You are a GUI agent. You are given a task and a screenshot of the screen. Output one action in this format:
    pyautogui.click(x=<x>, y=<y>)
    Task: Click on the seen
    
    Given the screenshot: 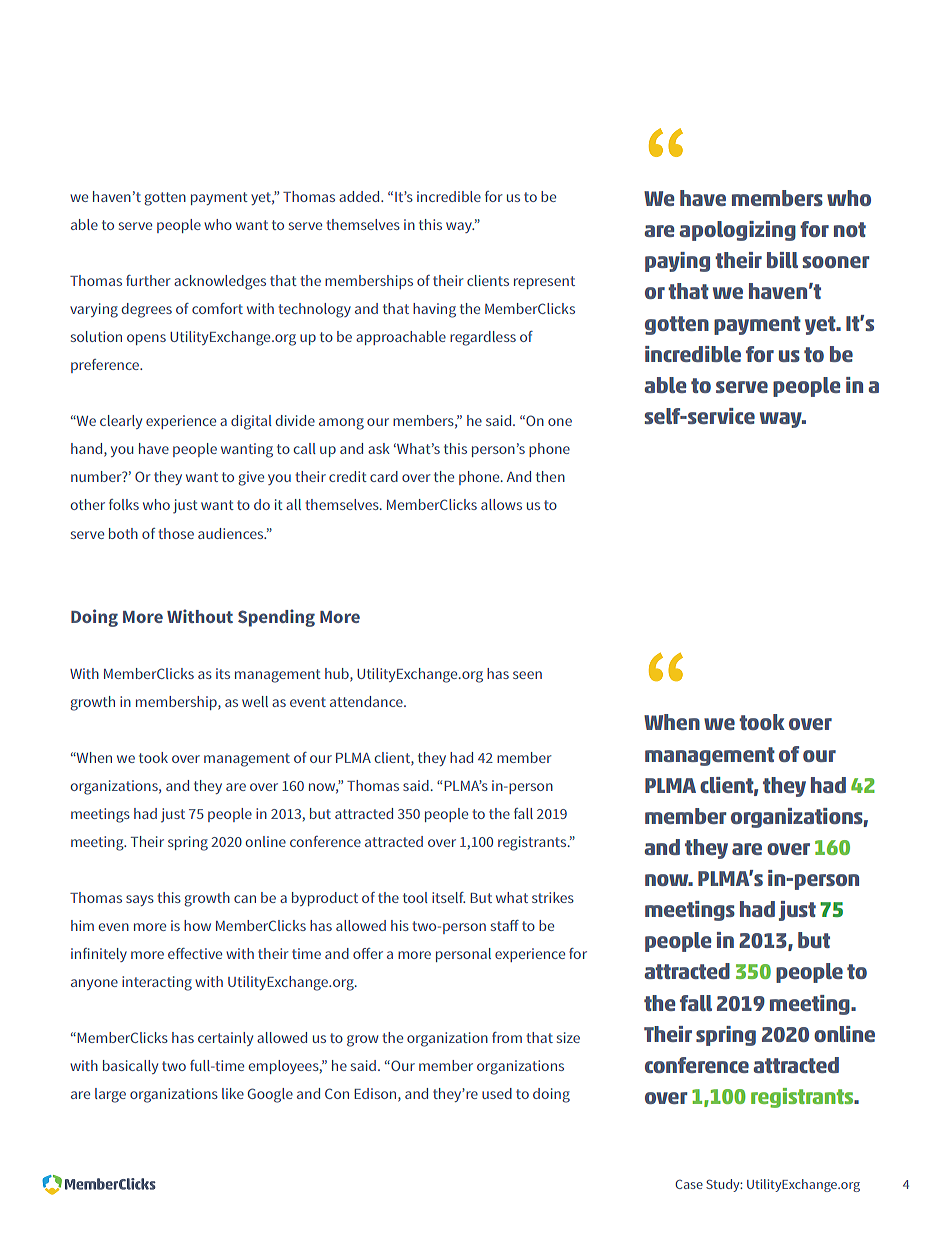 What is the action you would take?
    pyautogui.click(x=527, y=675)
